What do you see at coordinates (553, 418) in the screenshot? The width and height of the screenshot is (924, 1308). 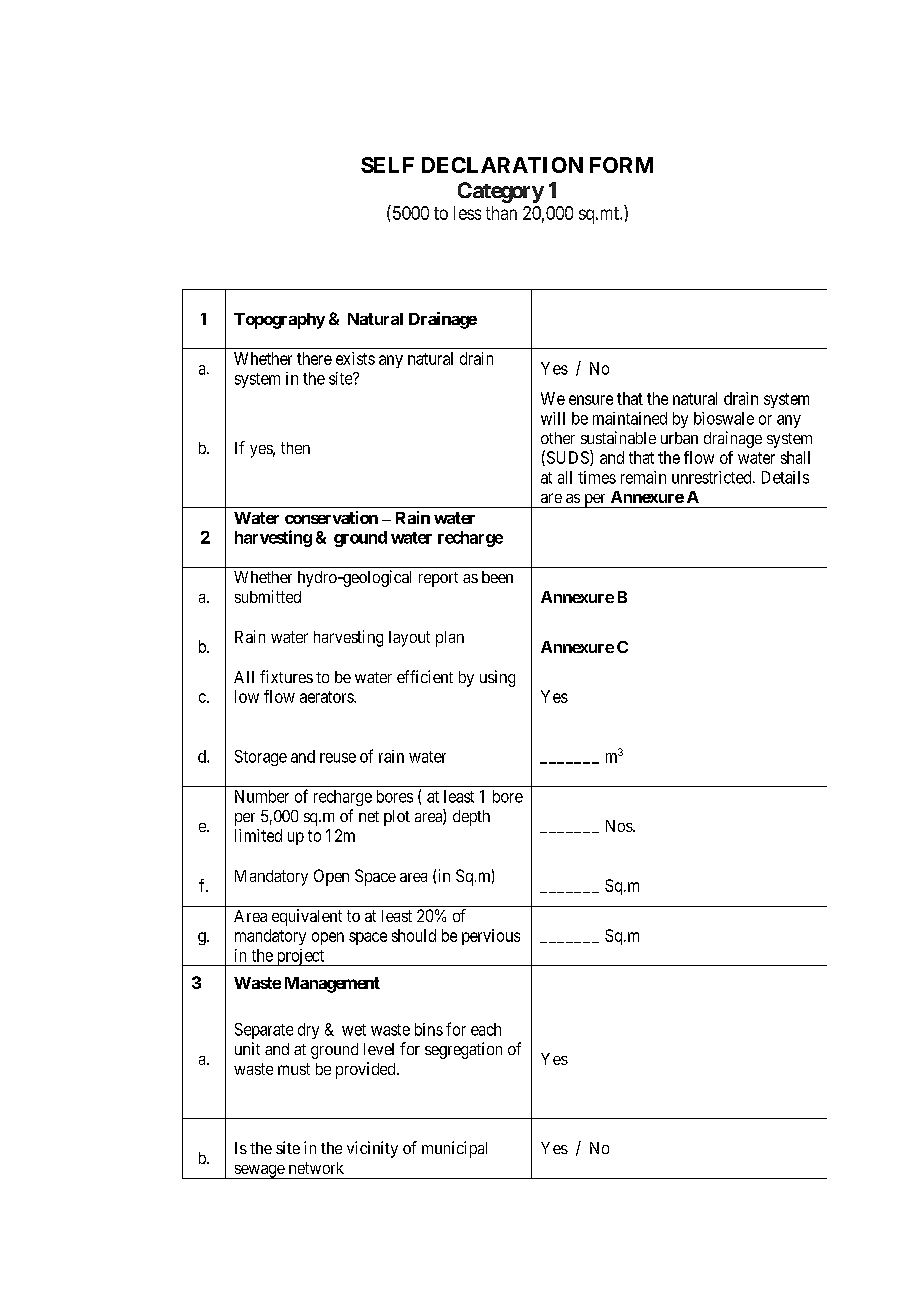 I see `will` at bounding box center [553, 418].
